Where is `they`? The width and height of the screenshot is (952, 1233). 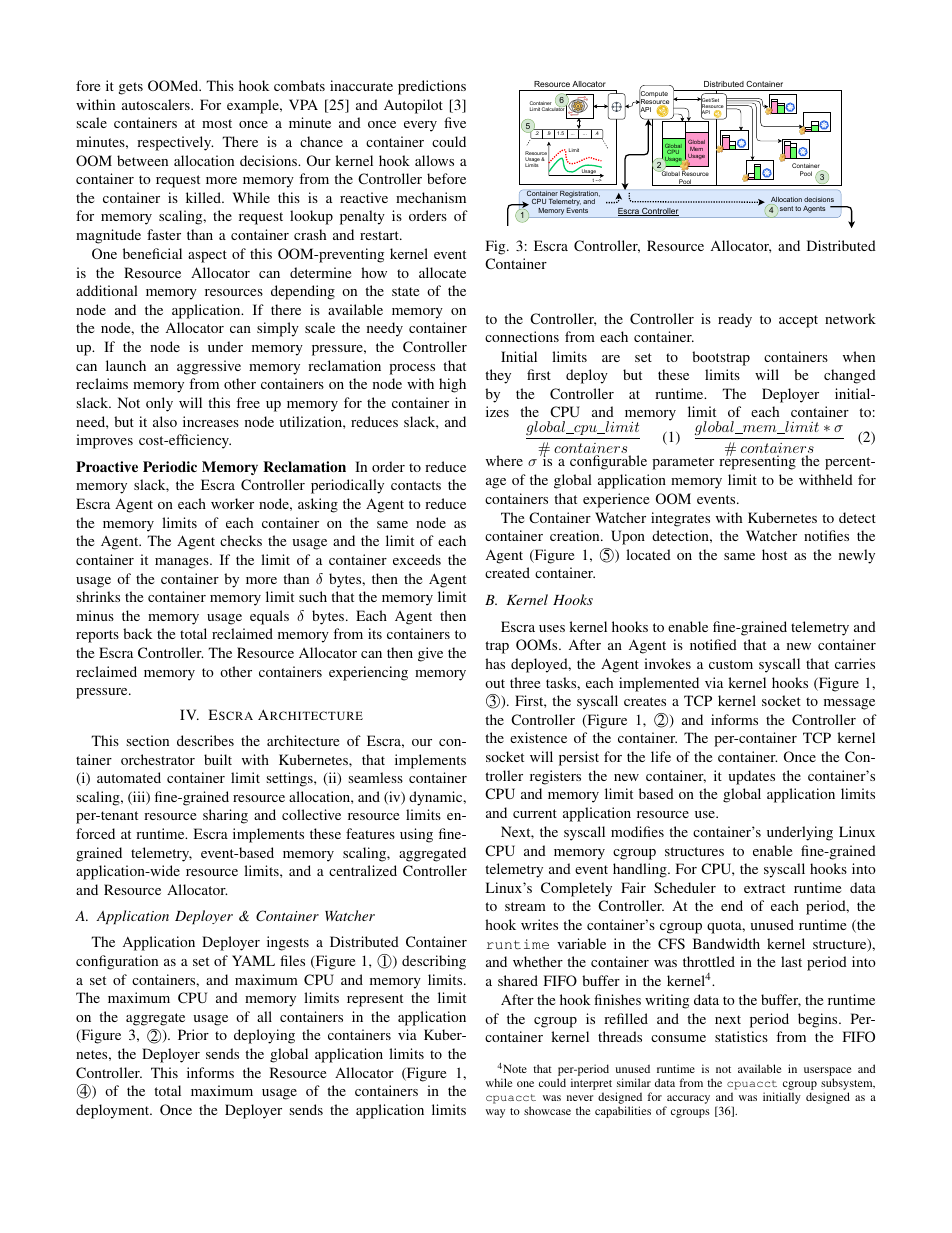
they is located at coordinates (498, 376).
